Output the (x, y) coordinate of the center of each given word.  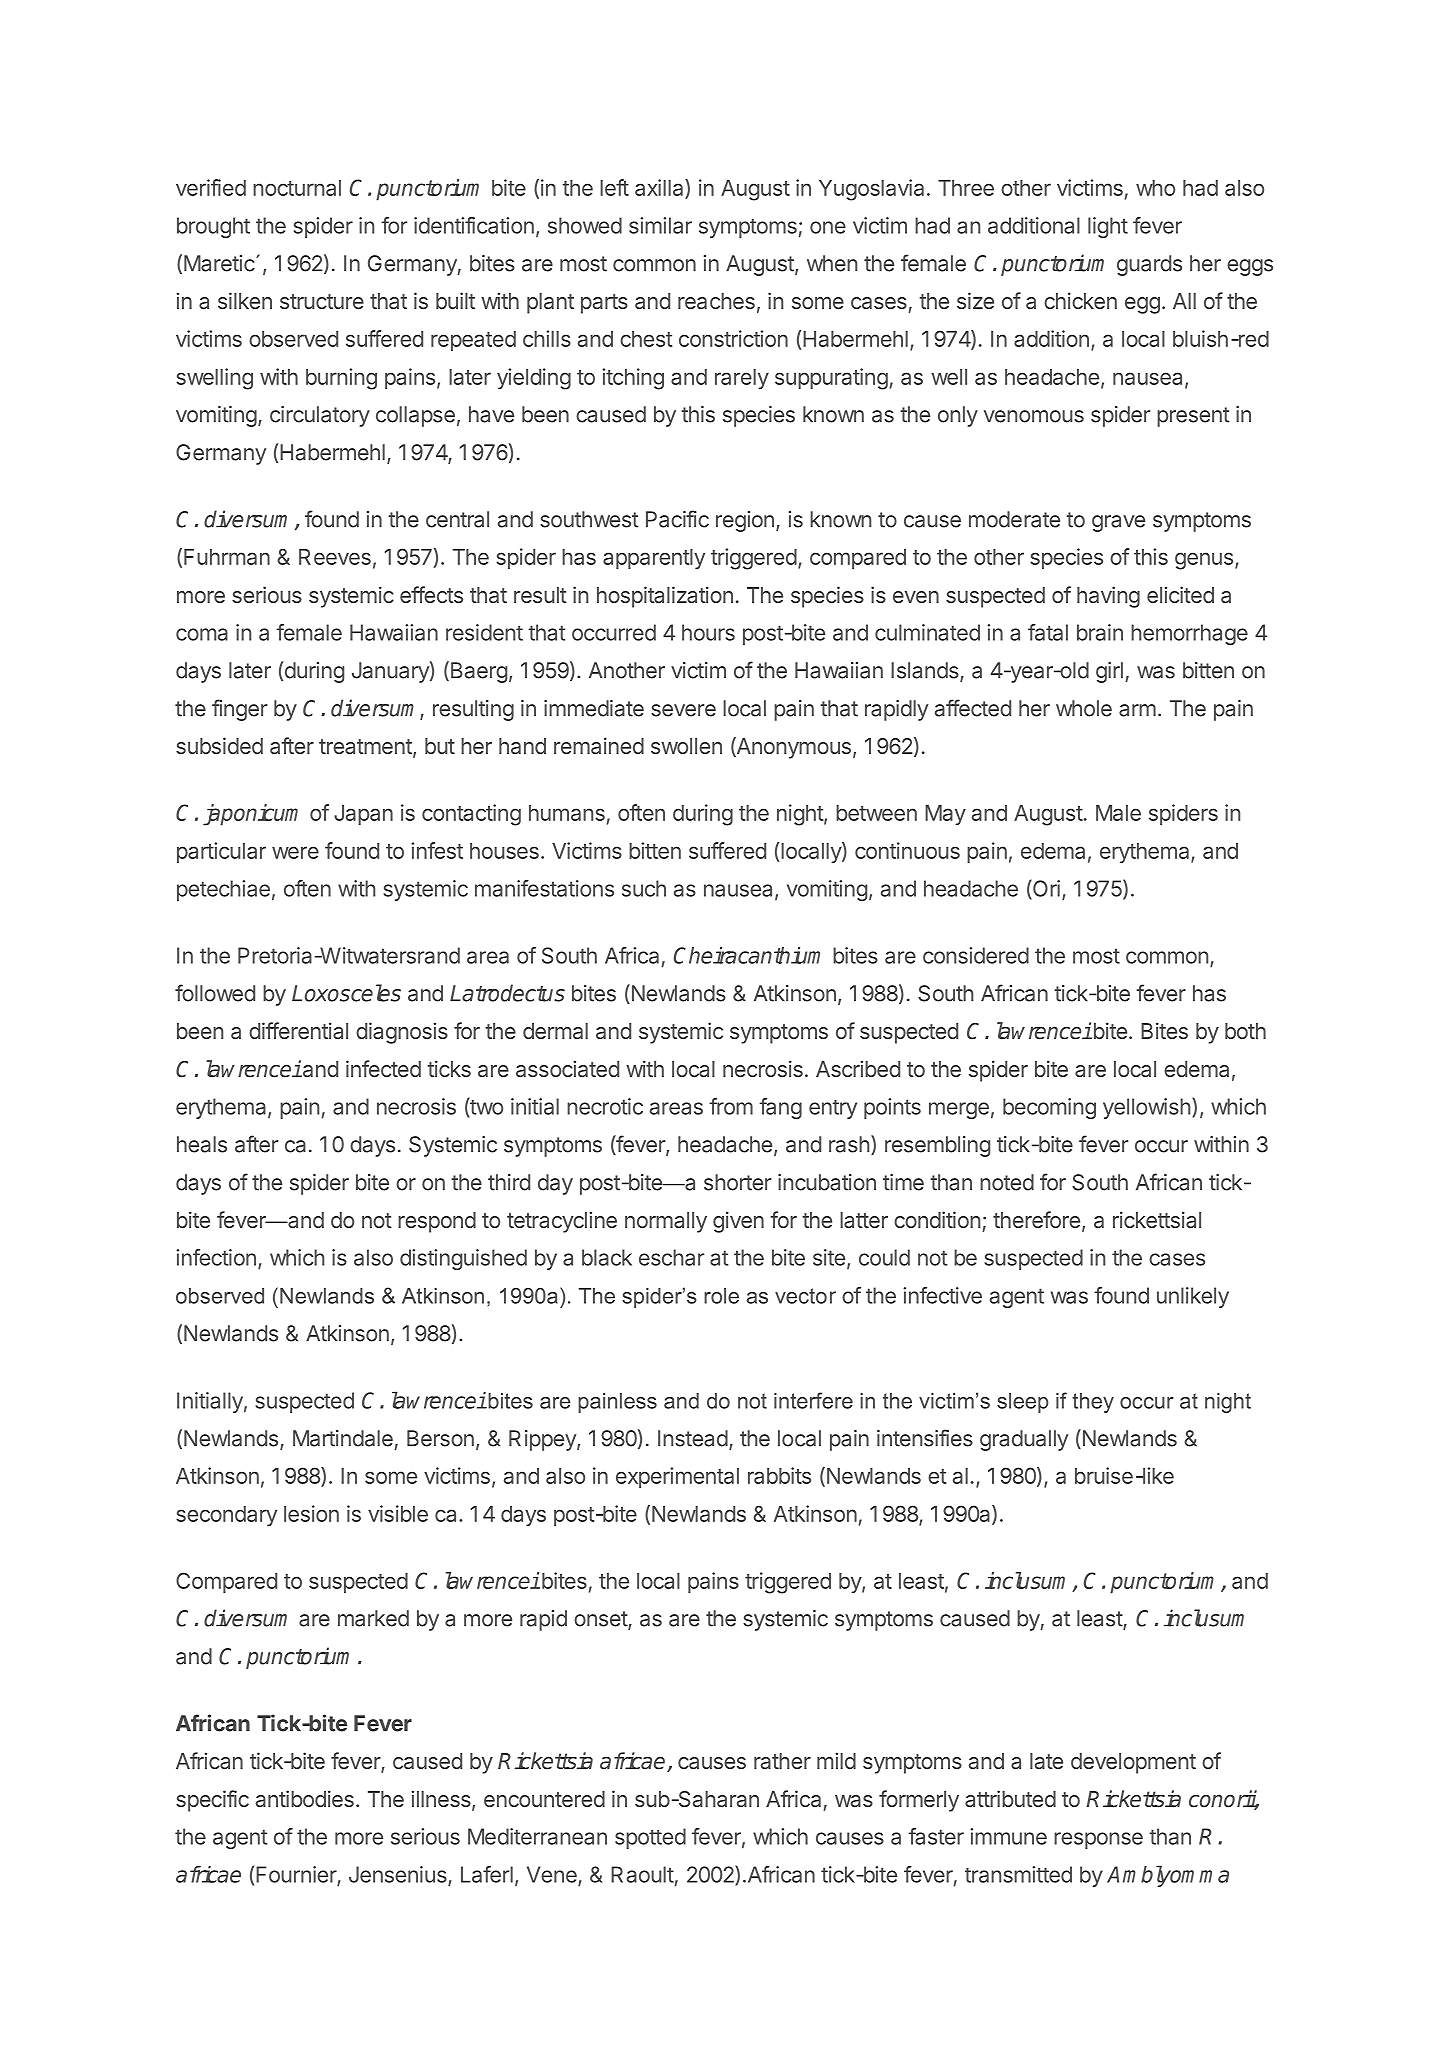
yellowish (1147, 1108)
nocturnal (297, 188)
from (731, 1106)
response (1098, 1840)
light (1108, 227)
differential (298, 1030)
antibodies (305, 1798)
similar (660, 225)
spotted (650, 1838)
